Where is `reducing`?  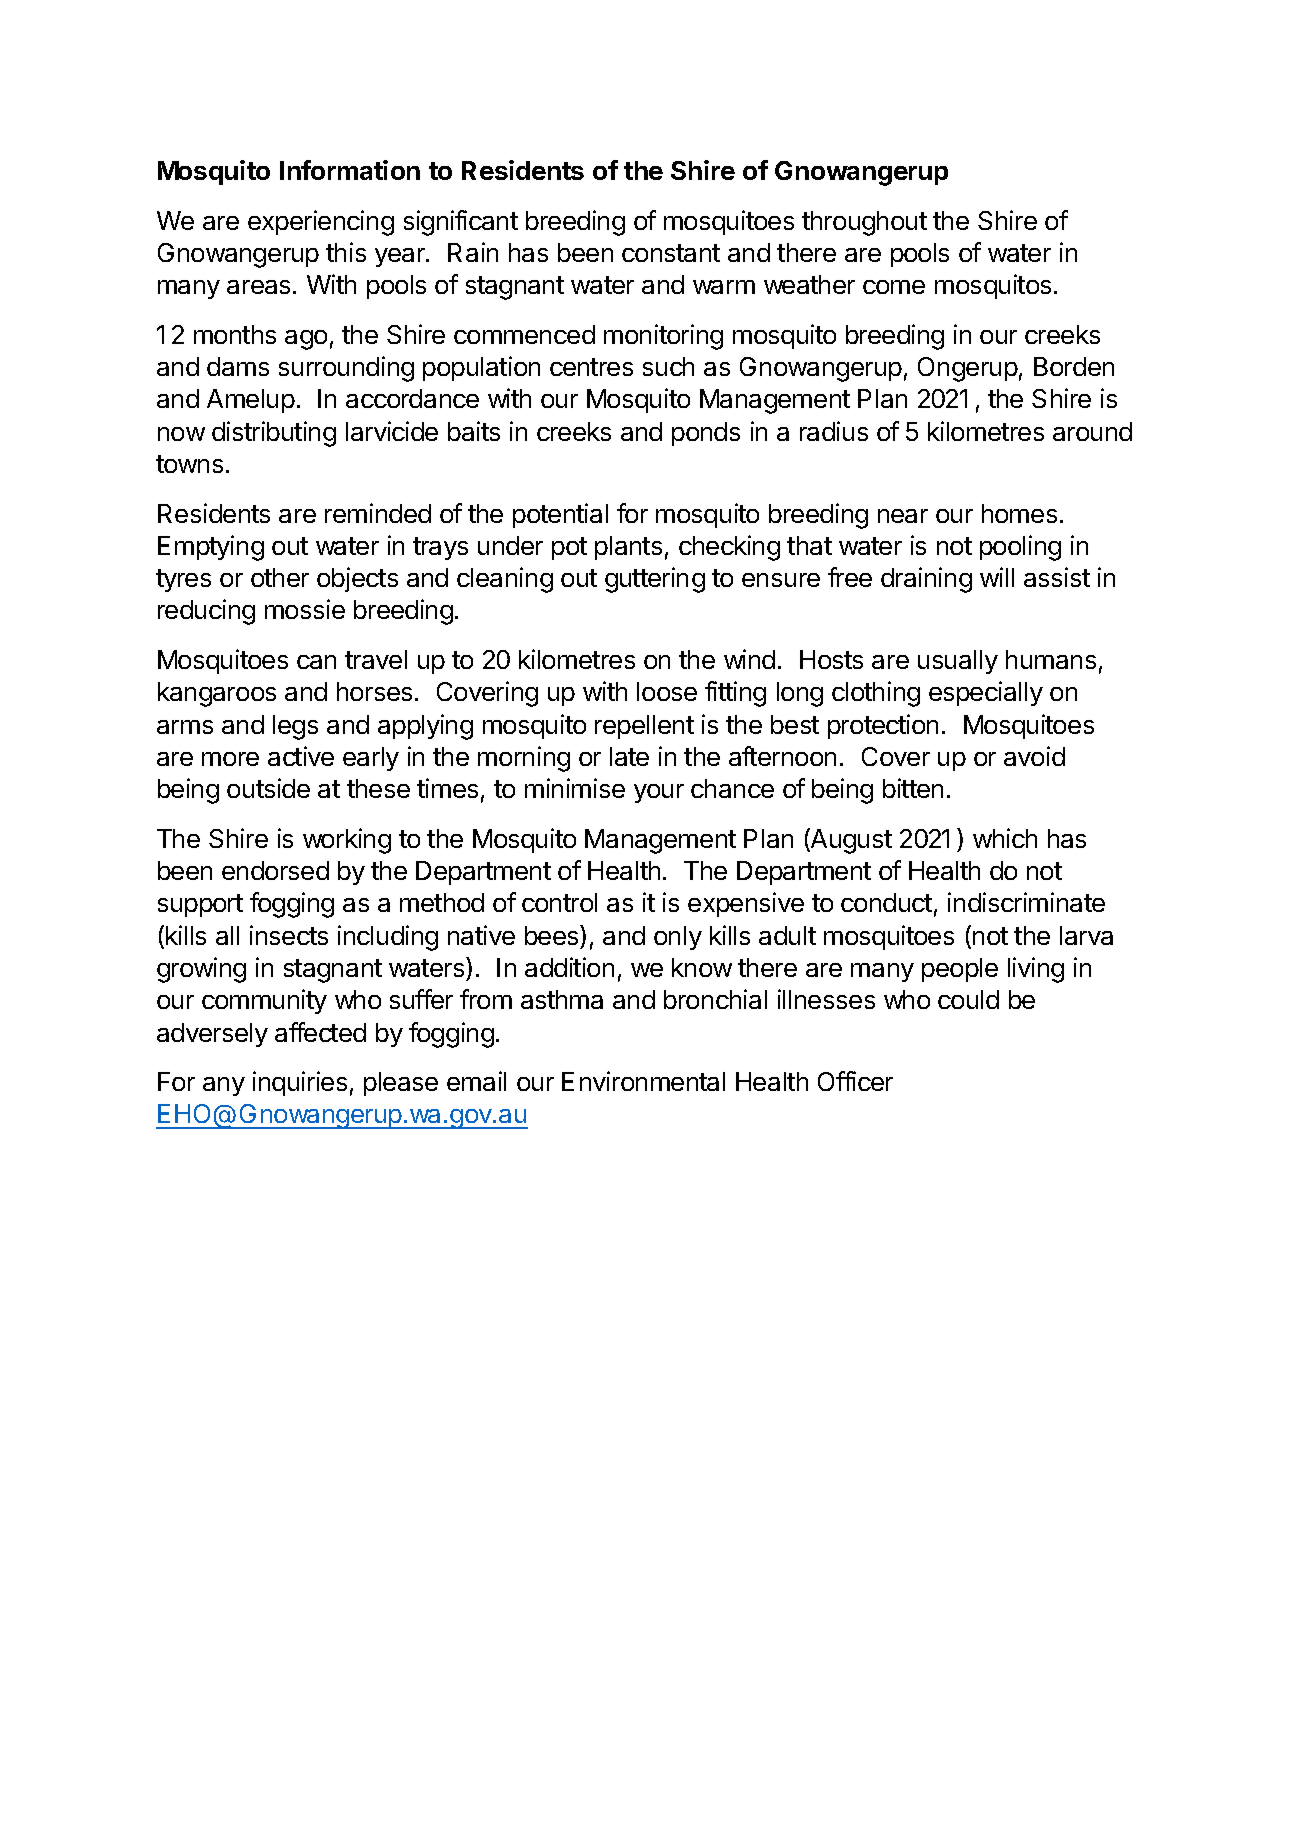
reducing is located at coordinates (206, 612).
